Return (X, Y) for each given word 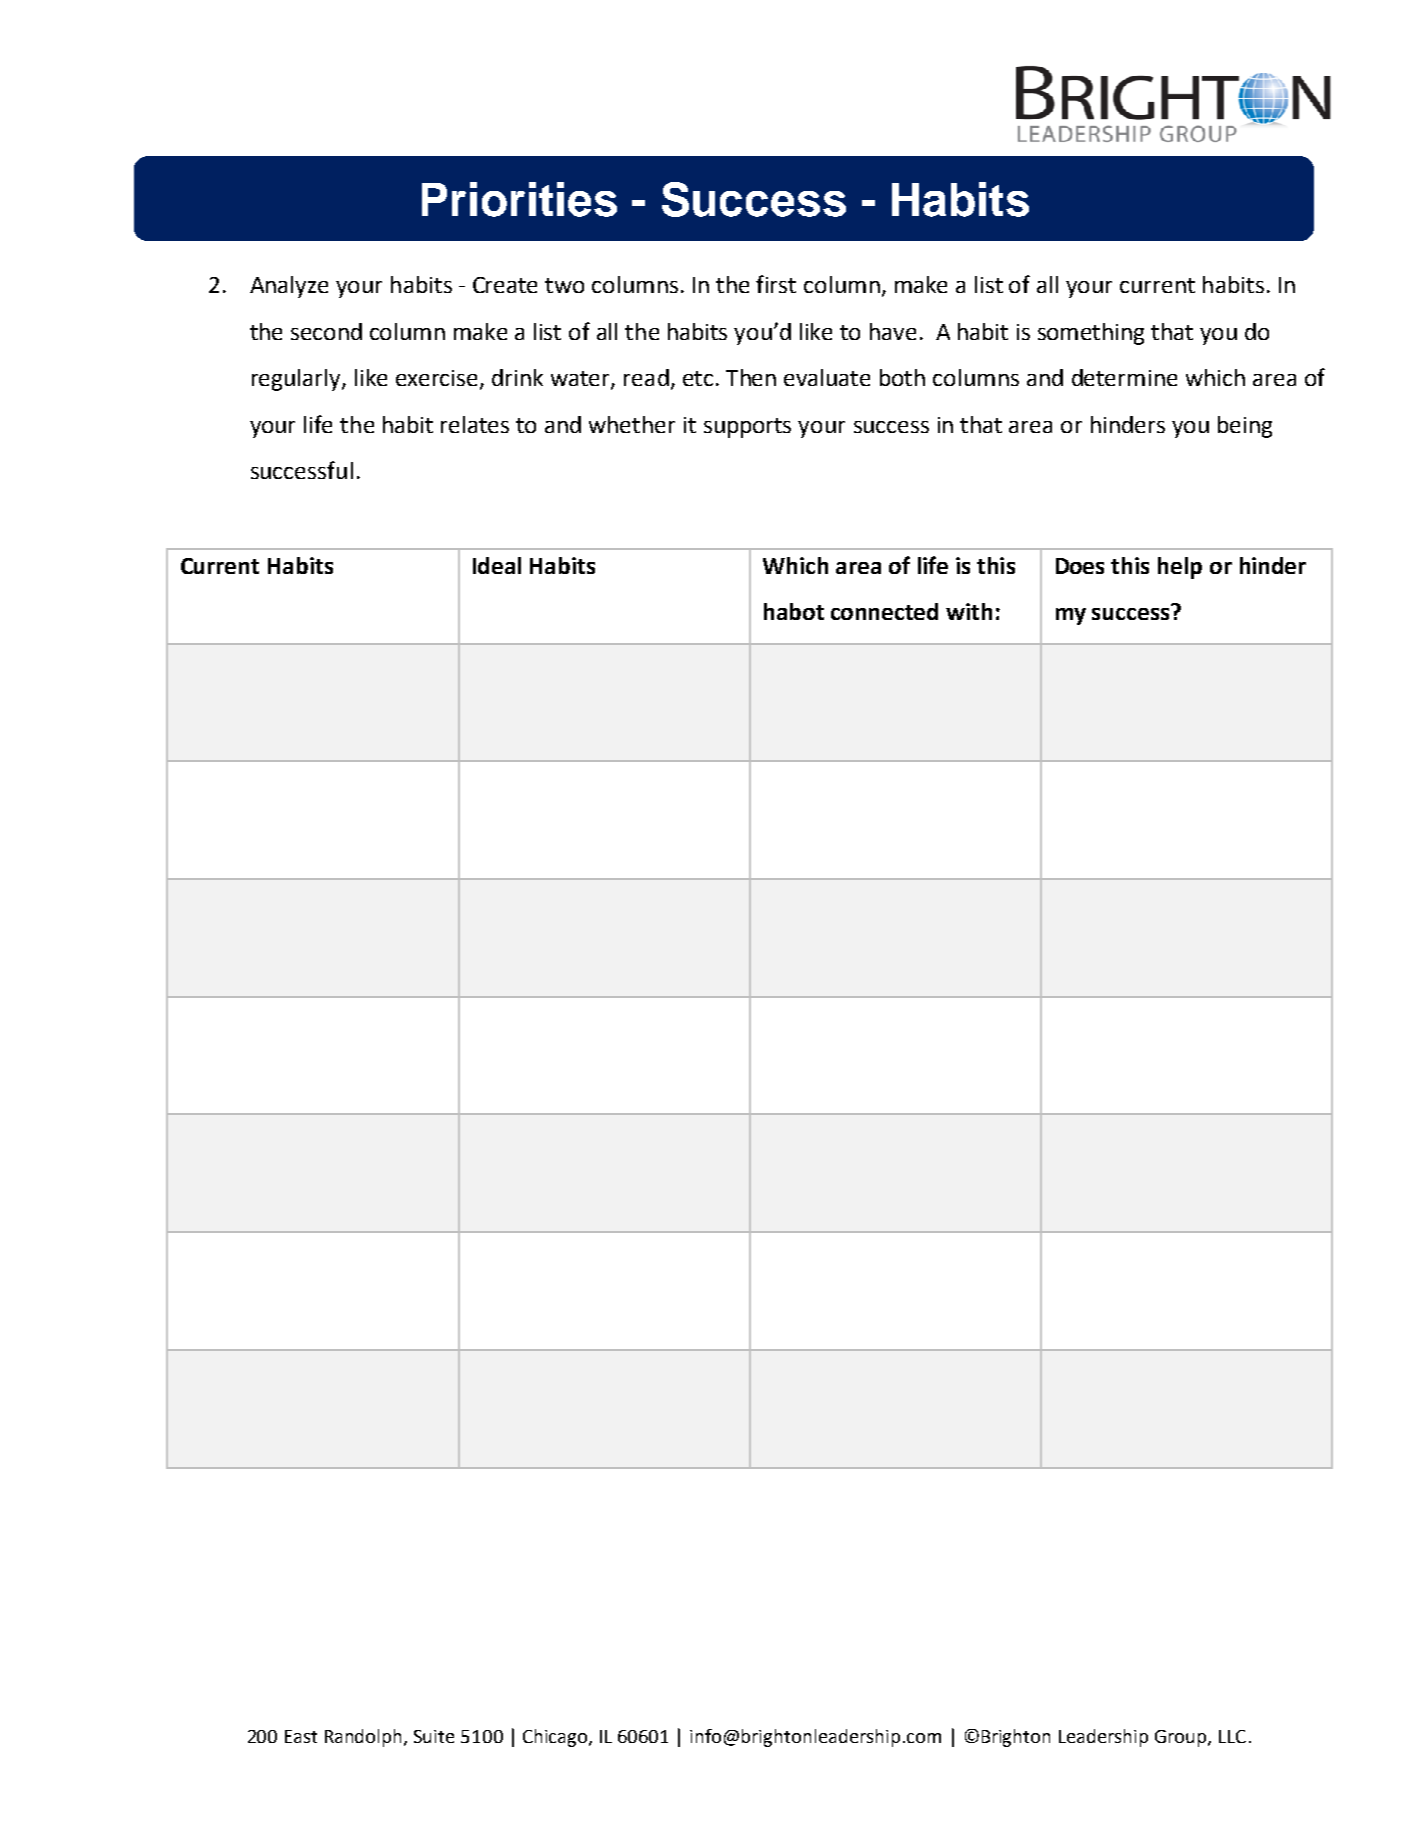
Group (1182, 1738)
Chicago (556, 1738)
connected (884, 611)
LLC (1232, 1736)
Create (505, 285)
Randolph (365, 1738)
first (776, 284)
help (1180, 568)
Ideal (497, 565)
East (301, 1736)
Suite (434, 1736)
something (1091, 334)
